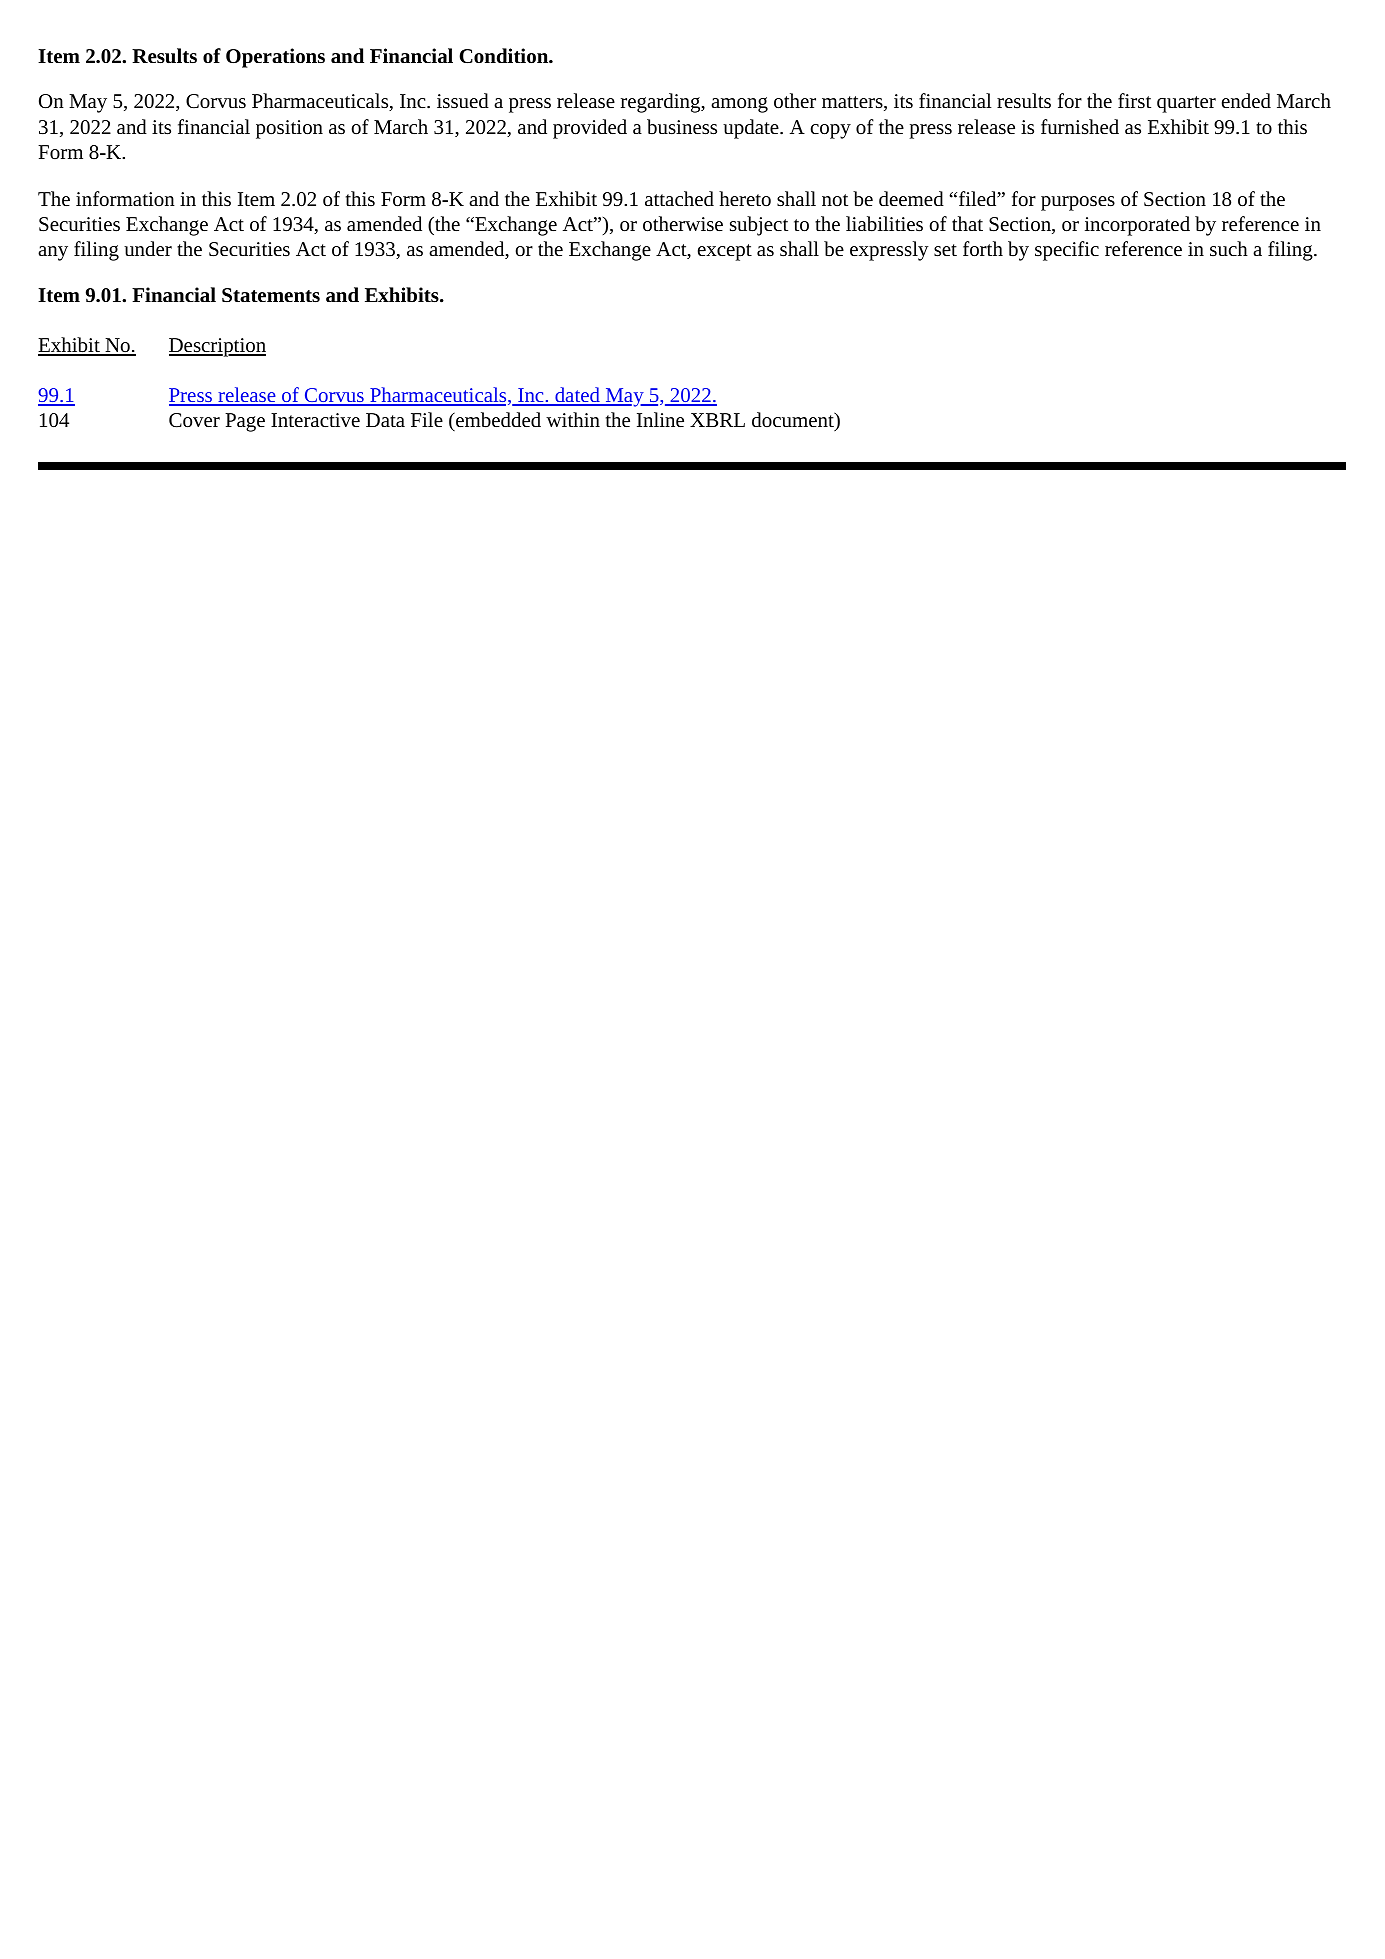 The width and height of the image is (1385, 1959). Describe the element at coordinates (275, 58) in the image. I see `Operations` at that location.
